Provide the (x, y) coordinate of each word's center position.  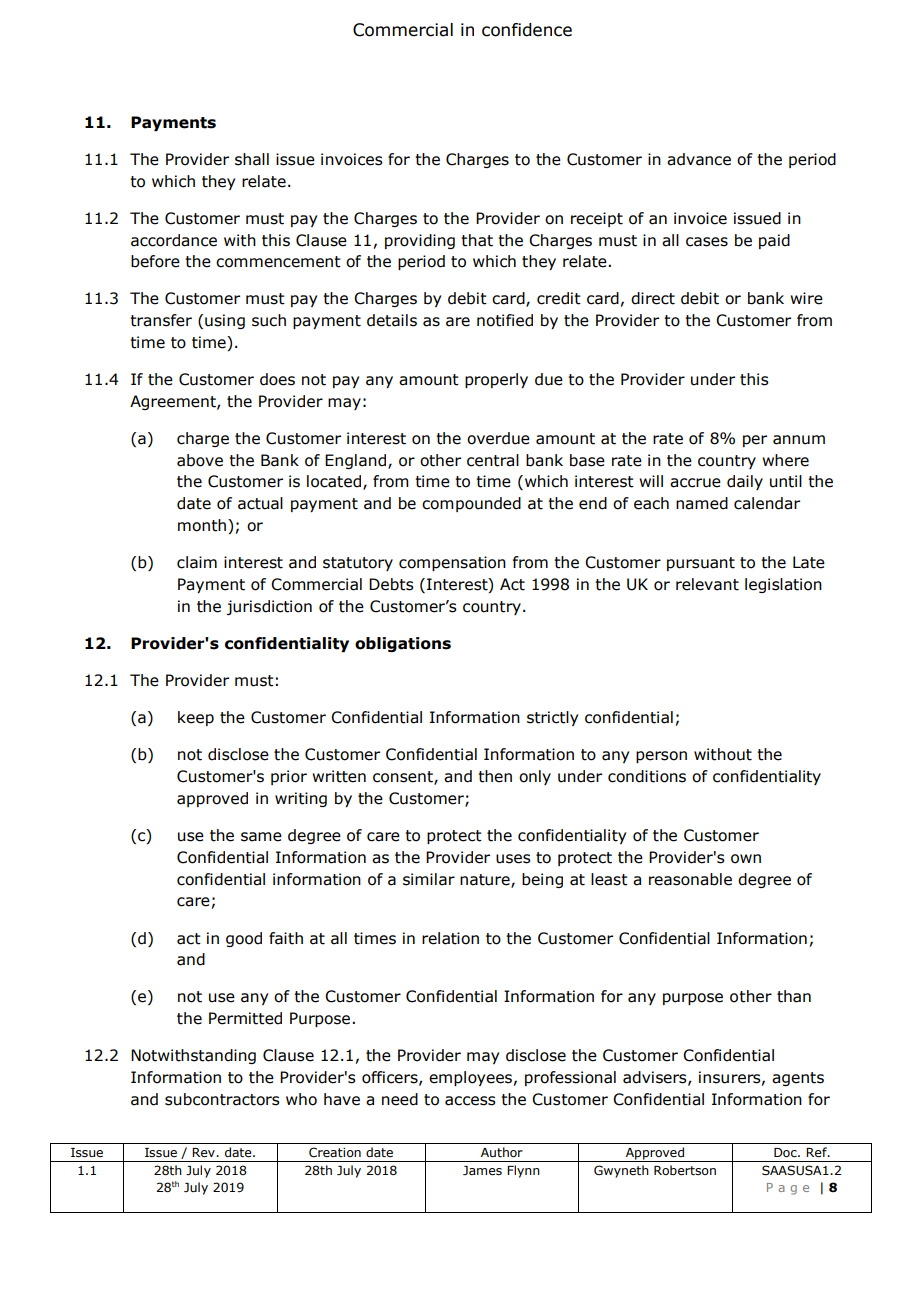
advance (699, 159)
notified (505, 320)
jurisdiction (269, 607)
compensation (452, 563)
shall (252, 159)
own (746, 859)
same (261, 837)
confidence (527, 30)
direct (653, 298)
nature (486, 880)
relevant (707, 584)
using (225, 321)
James (482, 1170)
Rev (204, 1152)
